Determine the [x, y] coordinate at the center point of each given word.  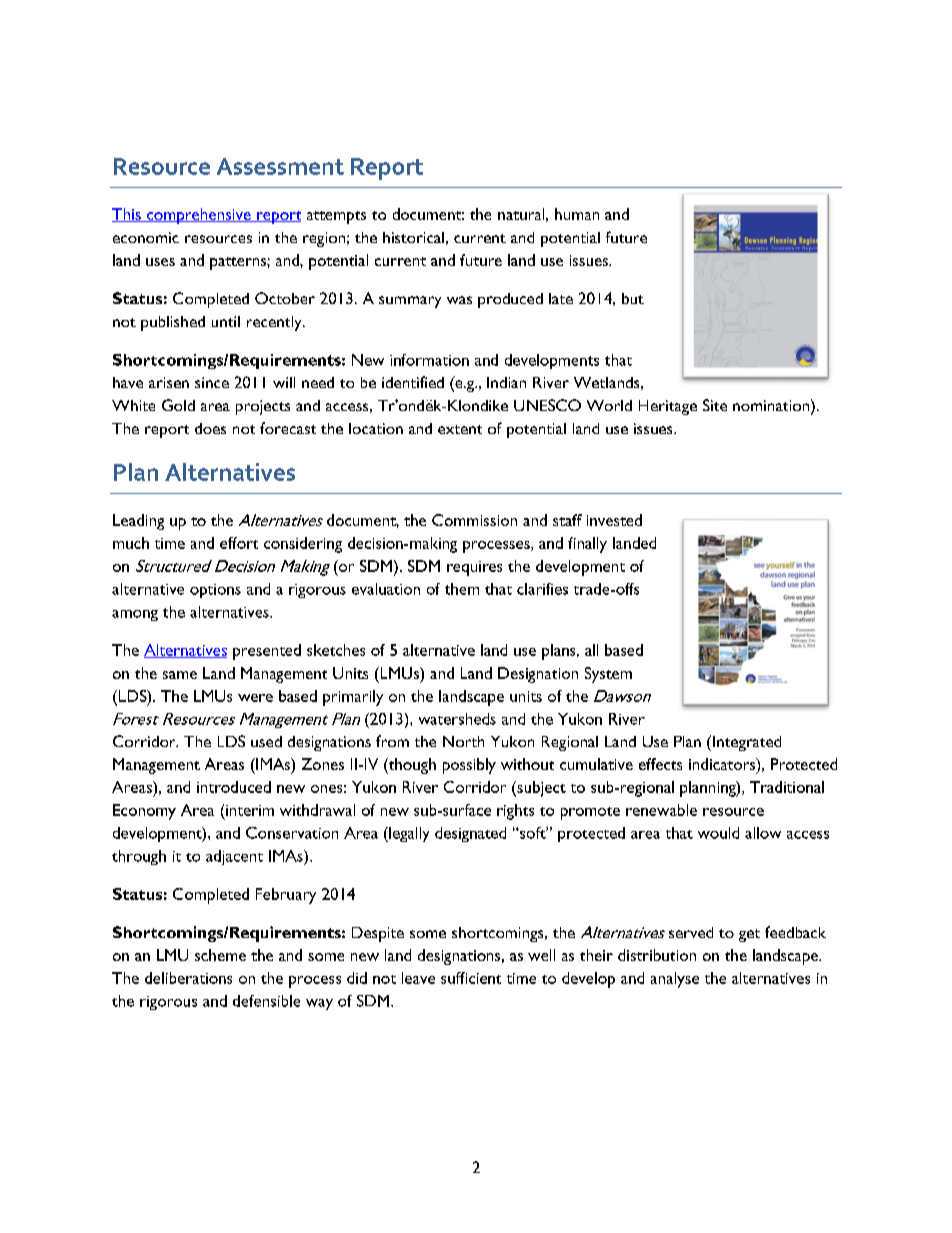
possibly [469, 766]
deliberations [188, 978]
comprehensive [199, 216]
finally [587, 545]
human [577, 214]
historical [413, 237]
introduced [234, 787]
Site [715, 405]
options [215, 591]
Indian [506, 382]
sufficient [471, 978]
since [212, 382]
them [462, 589]
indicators [723, 765]
